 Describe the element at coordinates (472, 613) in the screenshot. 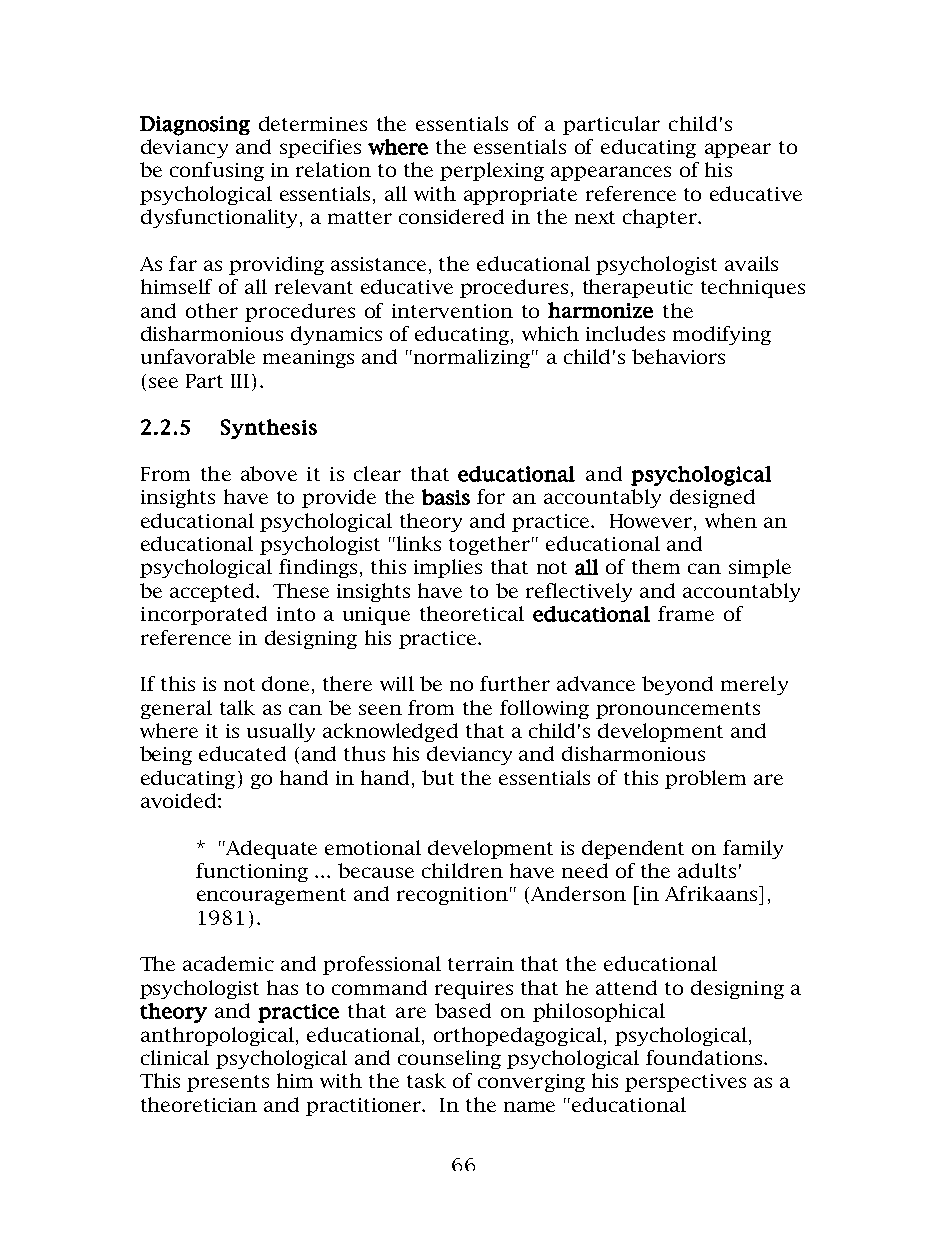

I see `theoretical` at that location.
